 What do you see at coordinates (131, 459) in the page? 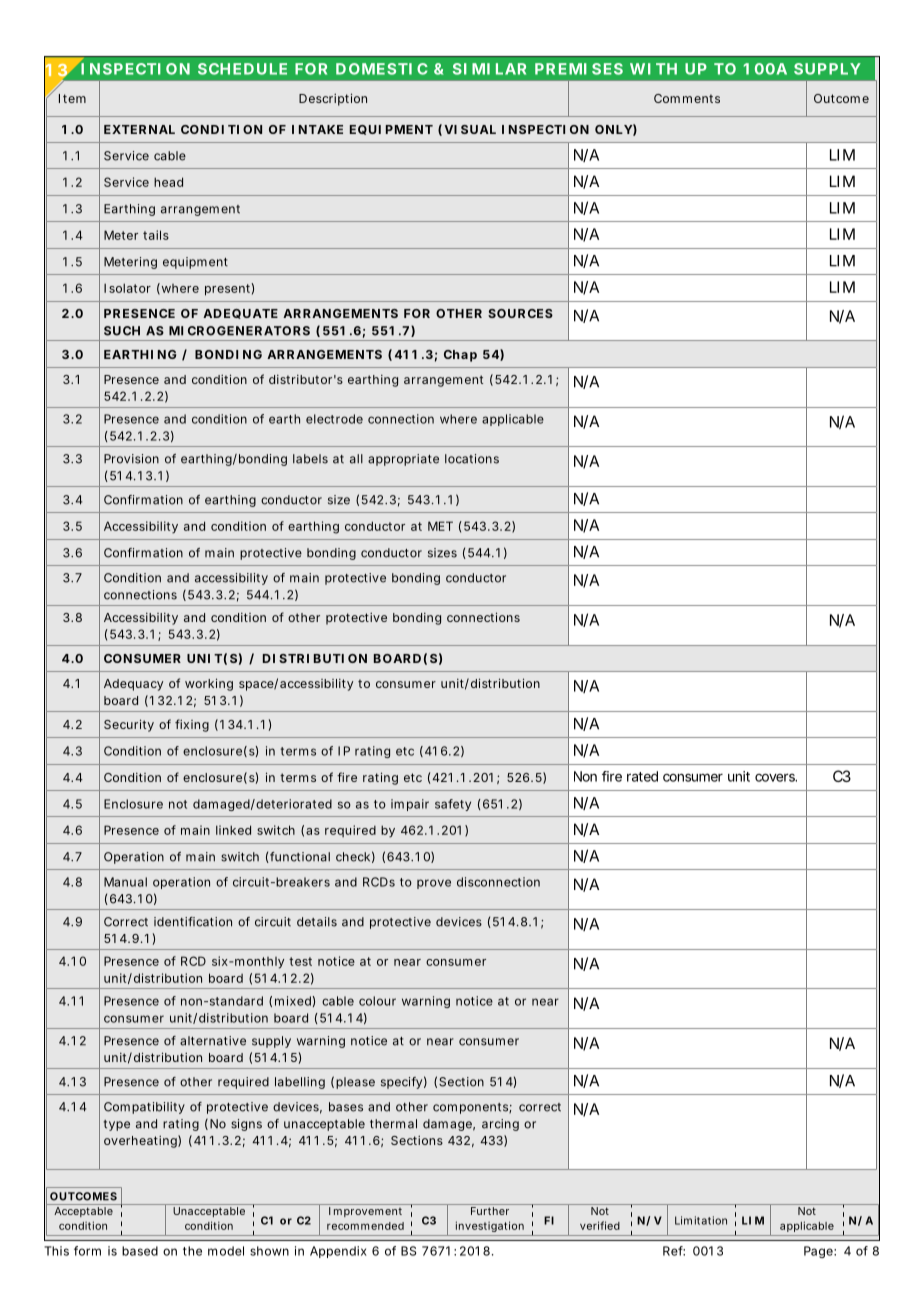
I see `Provision` at bounding box center [131, 459].
